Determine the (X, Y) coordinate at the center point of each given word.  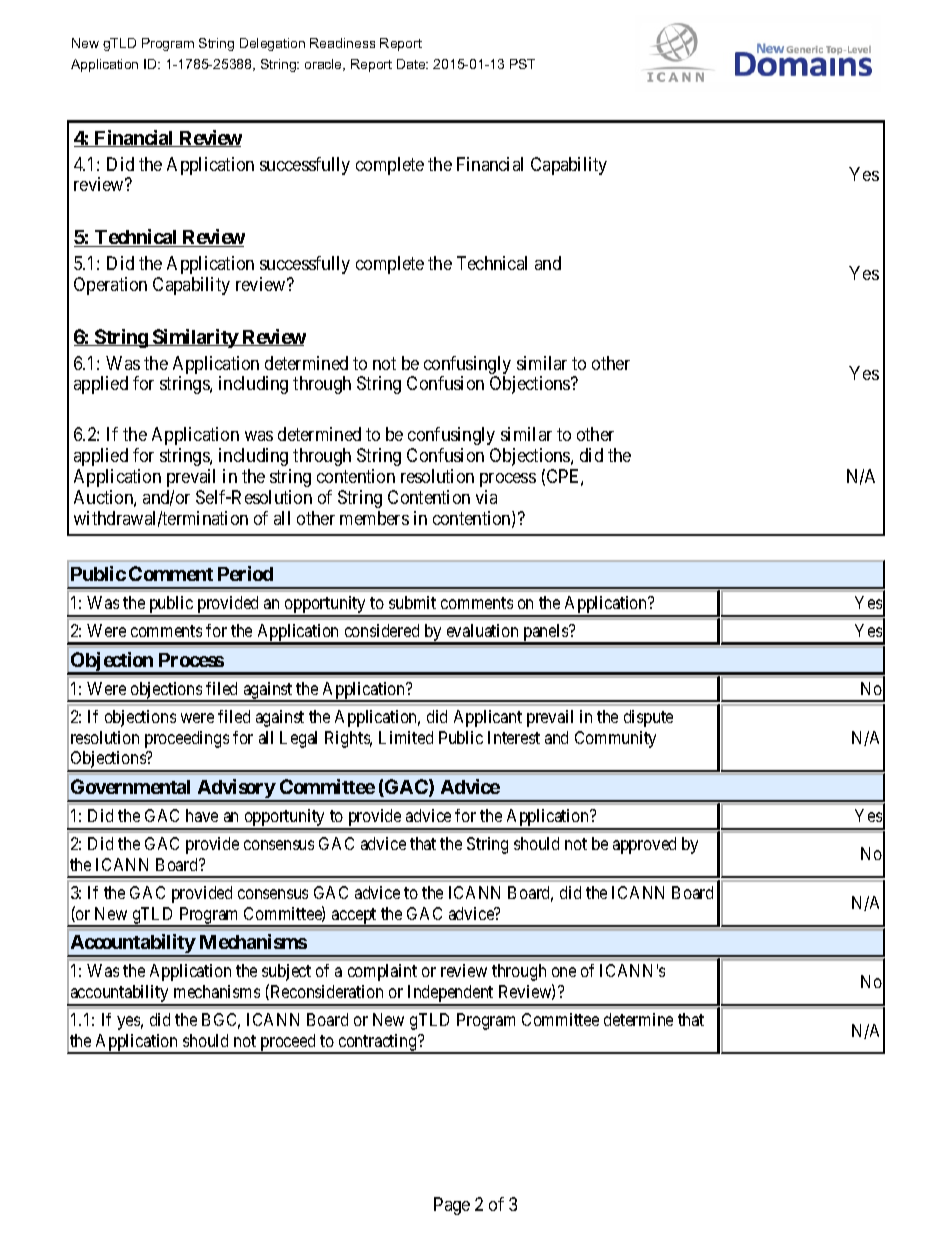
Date (412, 64)
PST (522, 64)
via (486, 497)
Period (245, 573)
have (202, 815)
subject (286, 972)
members (374, 518)
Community (615, 739)
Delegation (272, 44)
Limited (406, 737)
